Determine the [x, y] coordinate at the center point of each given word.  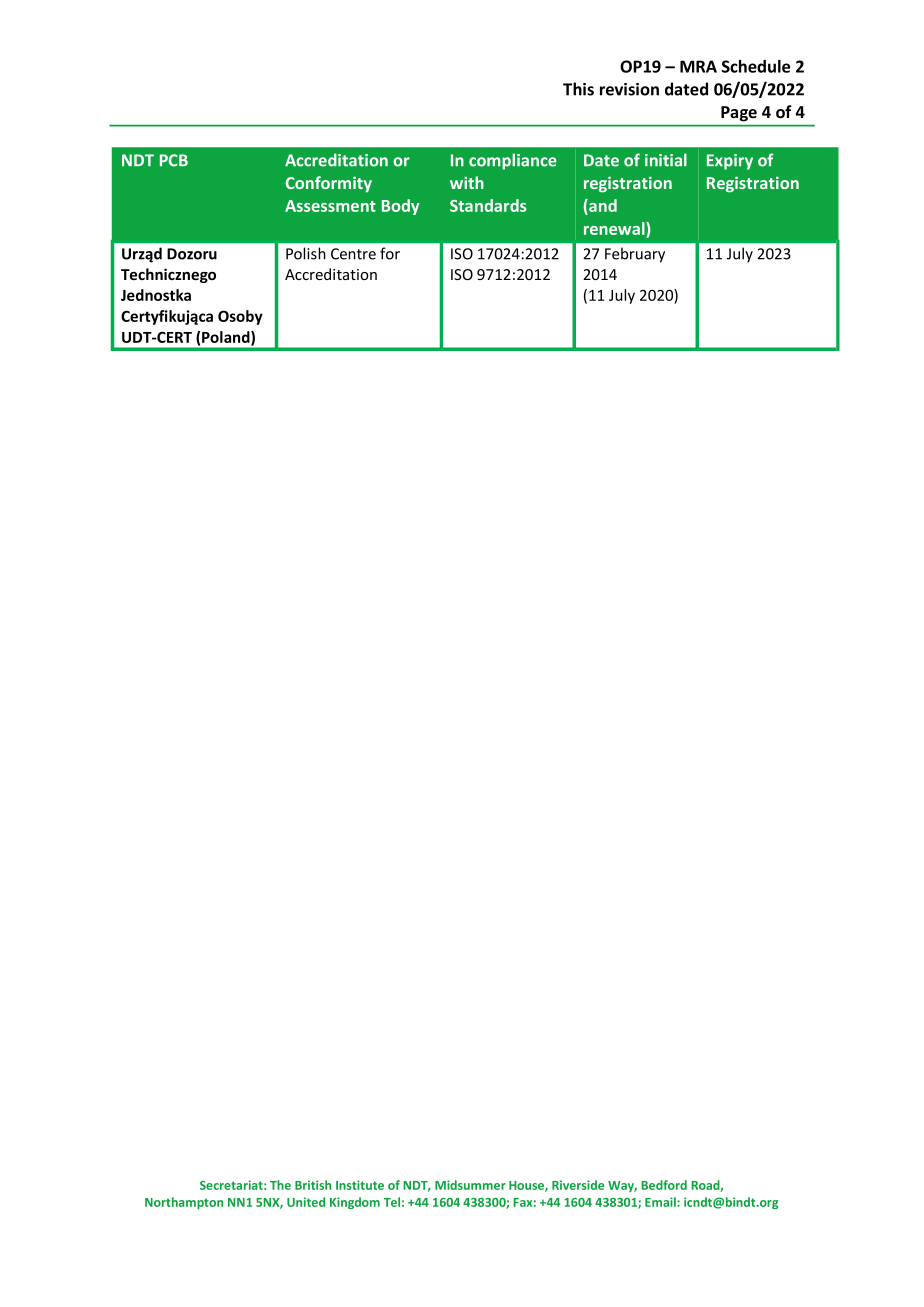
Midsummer [470, 1185]
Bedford [664, 1185]
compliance [513, 161]
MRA [698, 66]
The [280, 1185]
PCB [174, 160]
